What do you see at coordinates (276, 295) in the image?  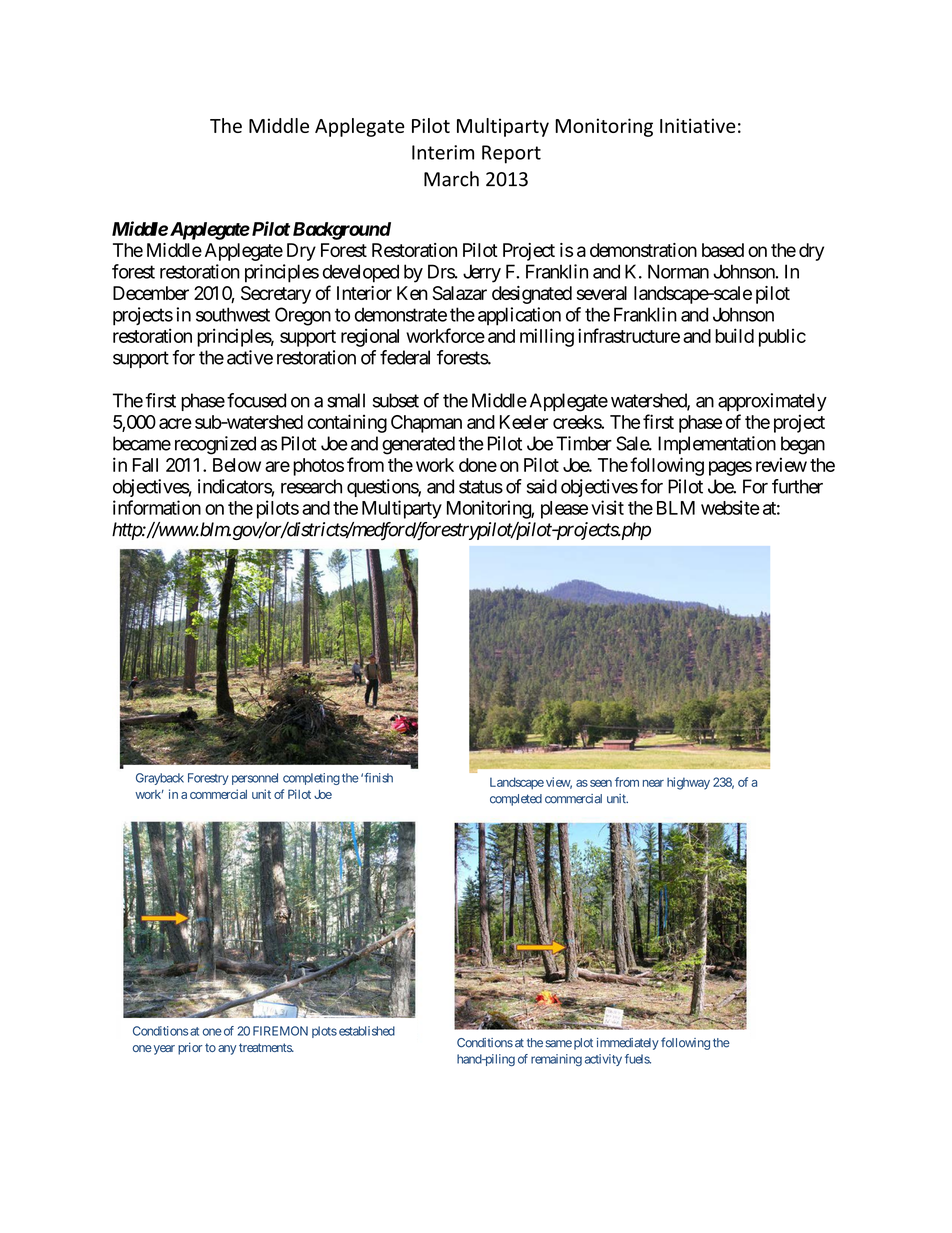 I see `Secretary` at bounding box center [276, 295].
